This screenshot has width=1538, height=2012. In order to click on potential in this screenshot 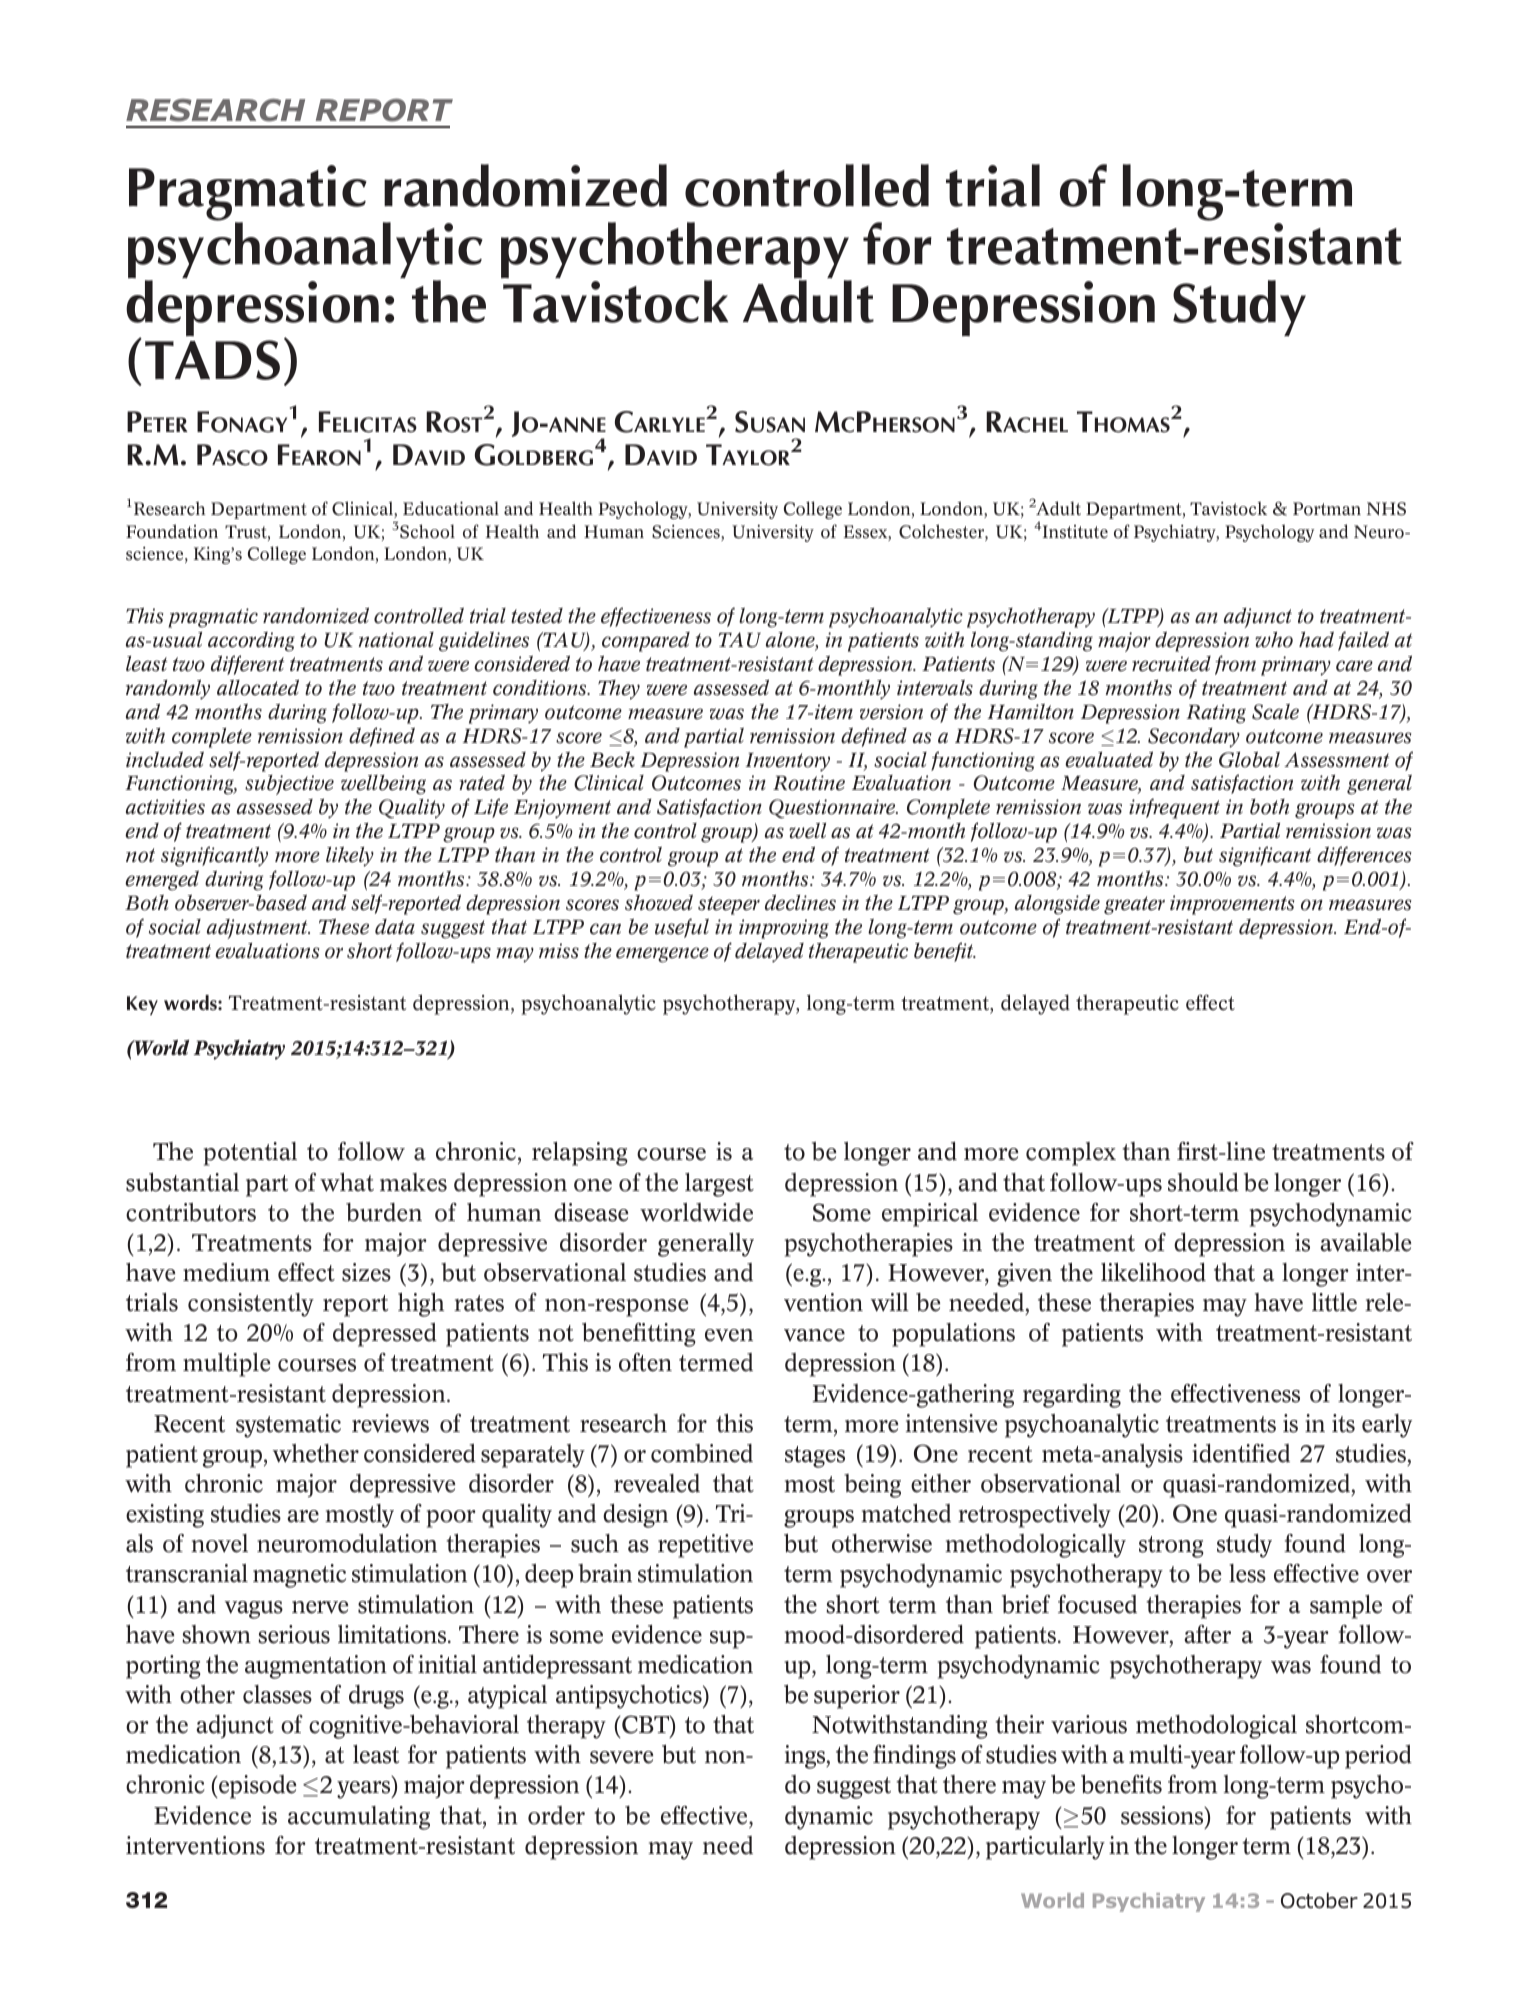, I will do `click(250, 1154)`.
